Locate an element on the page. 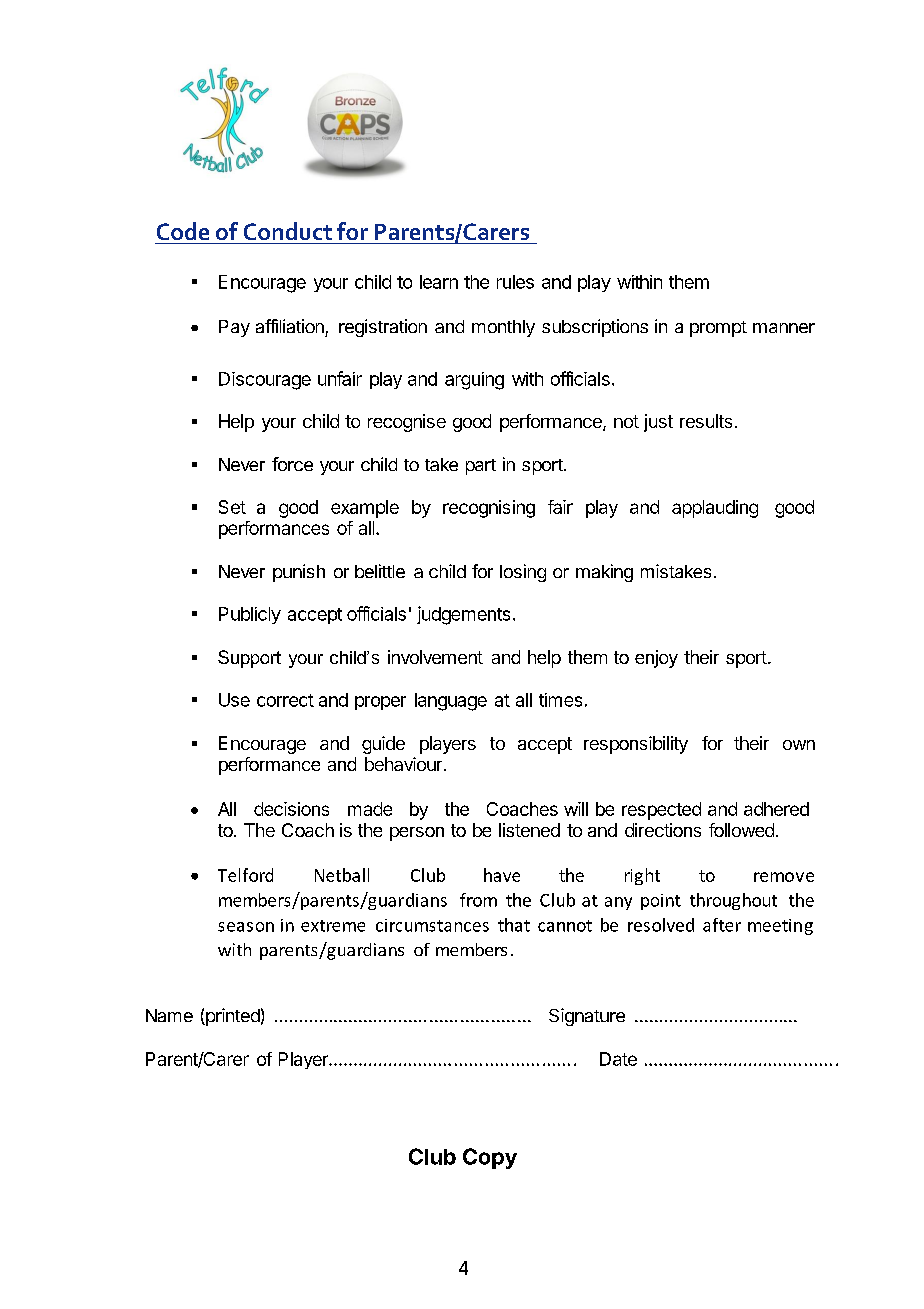 This page has height=1309, width=924. from is located at coordinates (478, 900).
